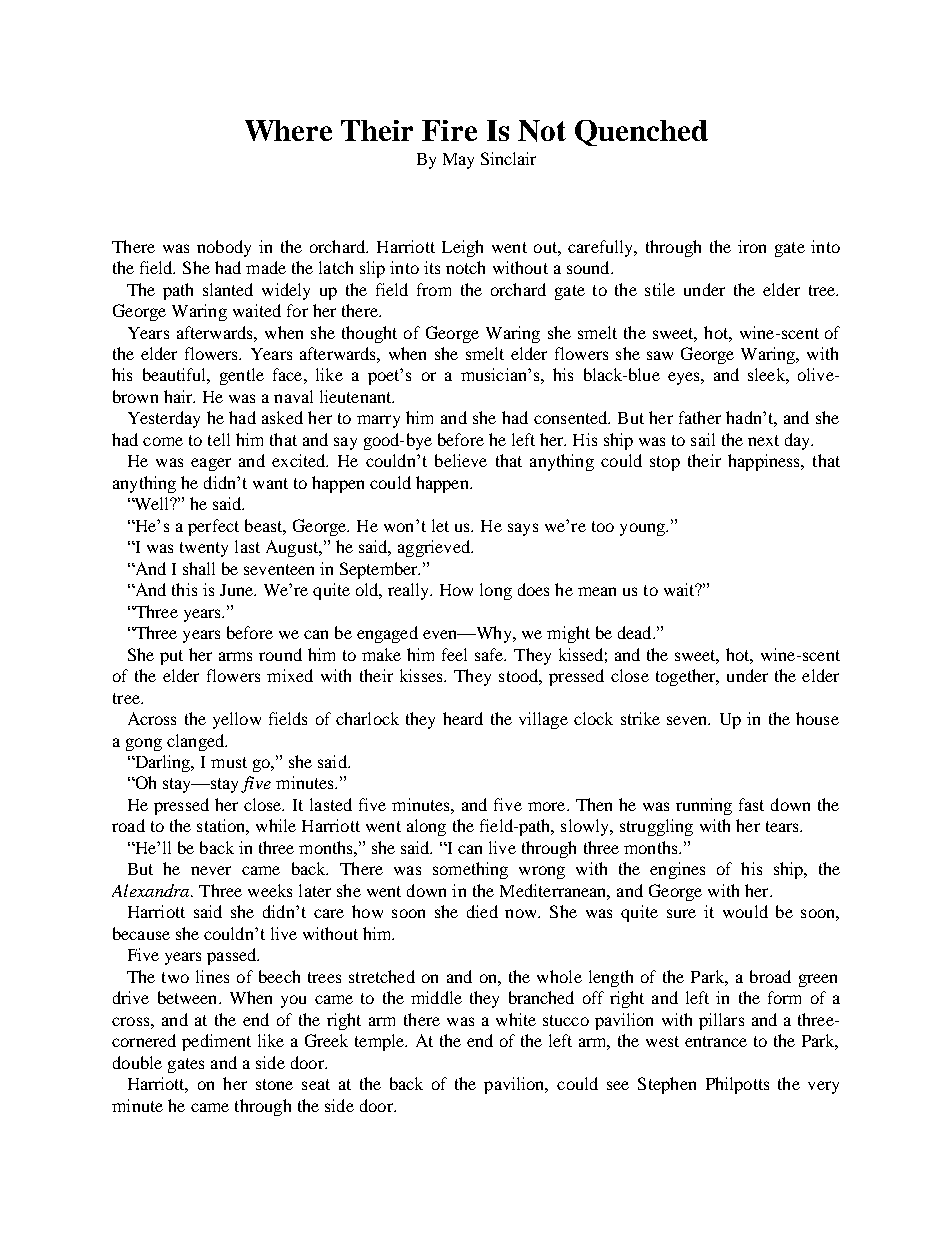 The width and height of the image is (952, 1233). Describe the element at coordinates (641, 133) in the image. I see `Quenched` at that location.
